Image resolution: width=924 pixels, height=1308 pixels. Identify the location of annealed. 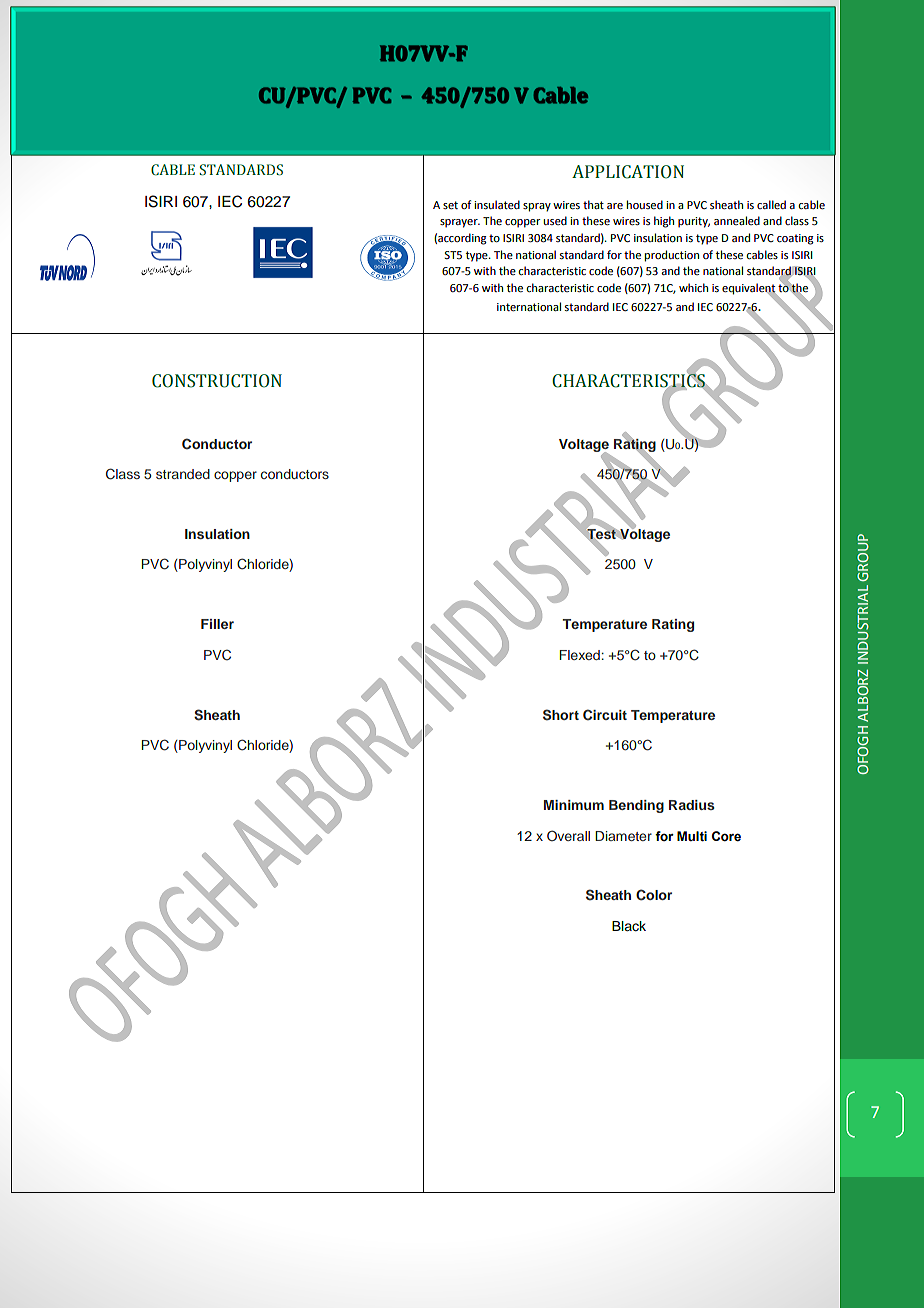
(737, 220).
